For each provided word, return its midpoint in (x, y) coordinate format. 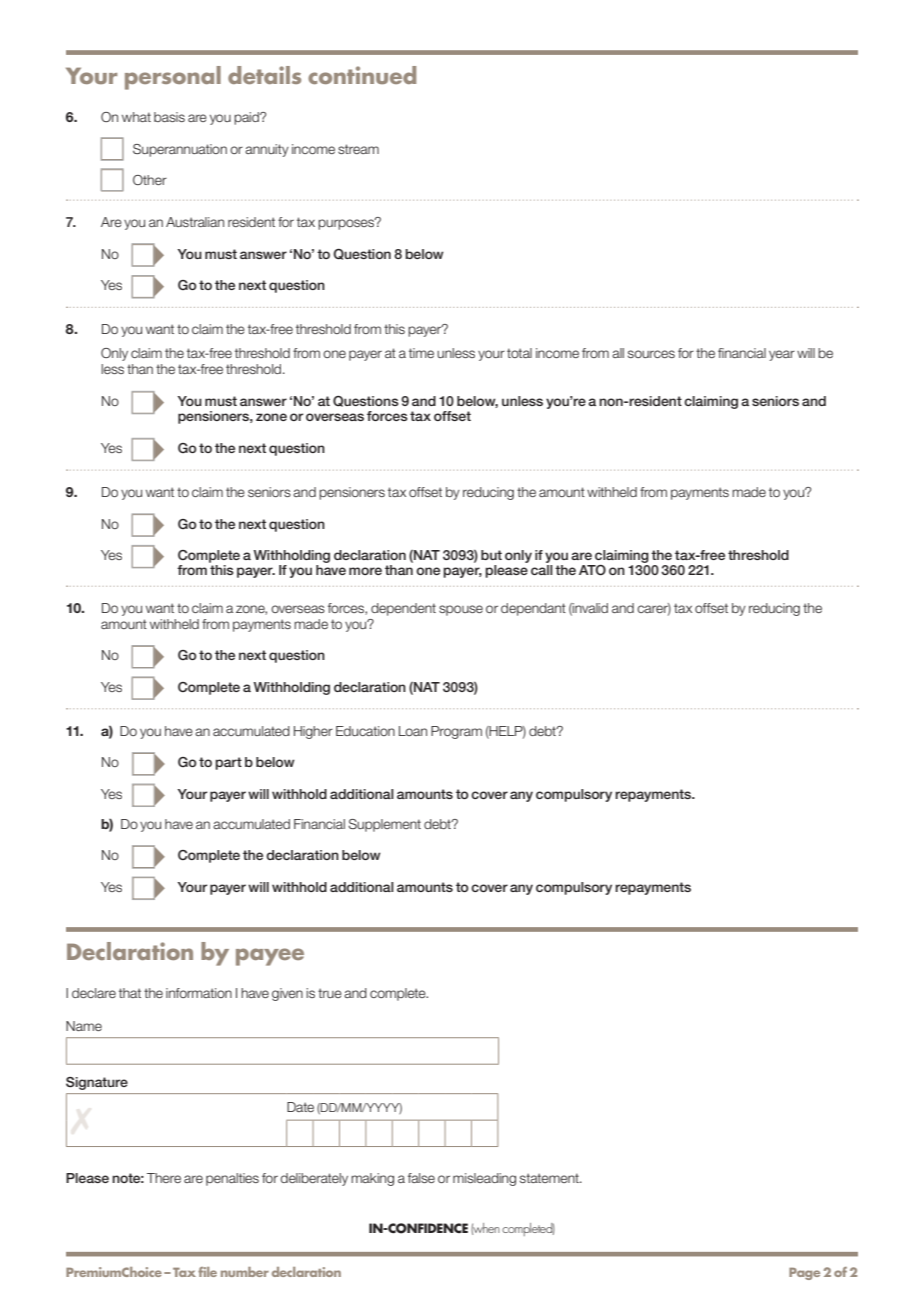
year (782, 355)
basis (169, 117)
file (207, 1272)
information (199, 993)
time (421, 353)
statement (550, 1178)
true (330, 993)
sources (651, 354)
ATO (592, 570)
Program (456, 732)
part (228, 763)
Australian (195, 222)
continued (362, 75)
